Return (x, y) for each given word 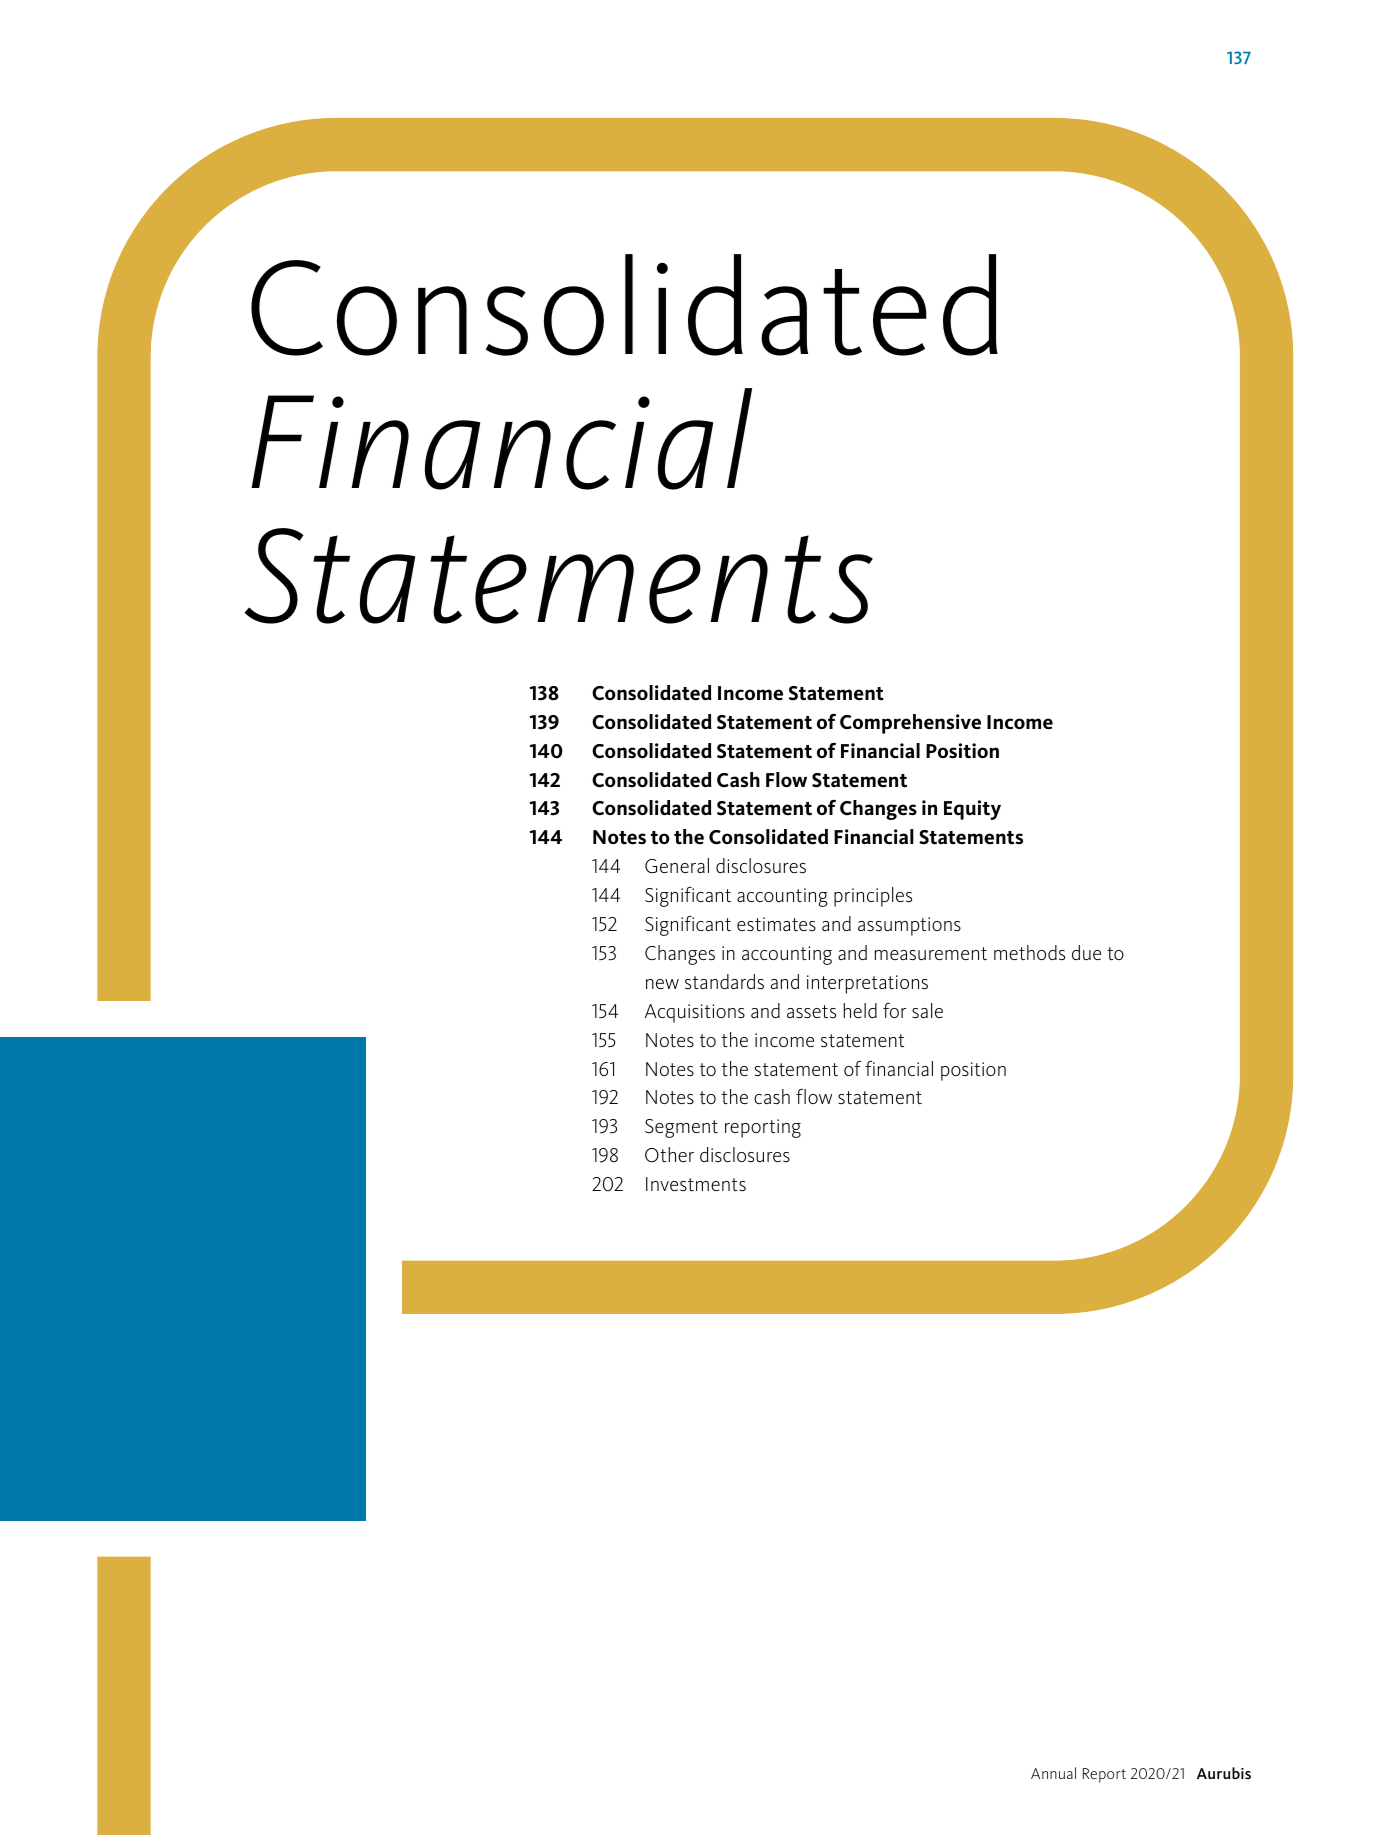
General (677, 865)
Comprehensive (910, 724)
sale (927, 1011)
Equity (972, 810)
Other (669, 1155)
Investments (696, 1184)
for (894, 1010)
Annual (1053, 1773)
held (860, 1010)
